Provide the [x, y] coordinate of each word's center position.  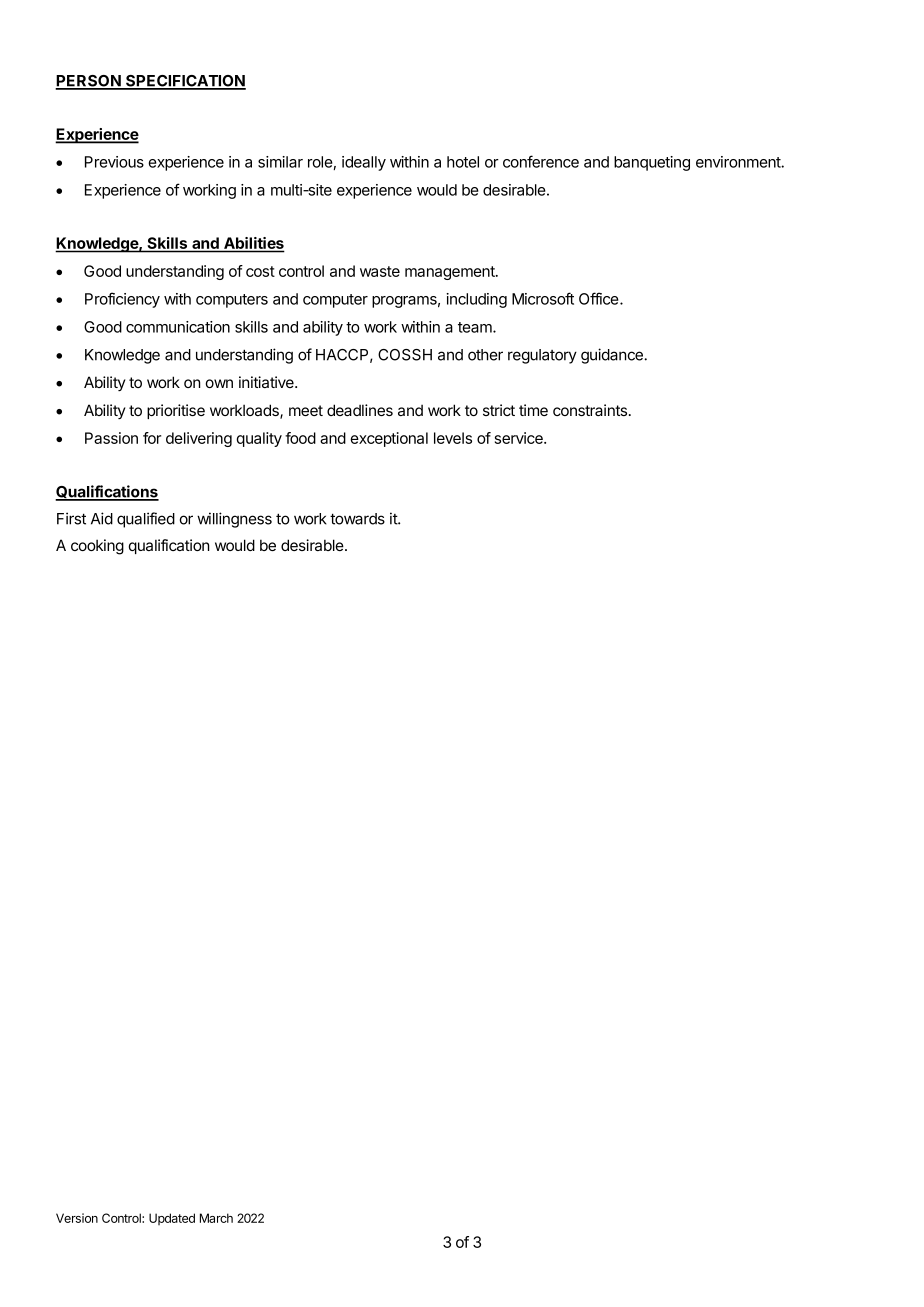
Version [77, 1218]
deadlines [360, 410]
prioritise [176, 411]
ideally [364, 163]
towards [357, 519]
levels [453, 438]
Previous [114, 162]
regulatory [542, 356]
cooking [97, 547]
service [520, 438]
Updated [172, 1219]
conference [541, 161]
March [216, 1218]
